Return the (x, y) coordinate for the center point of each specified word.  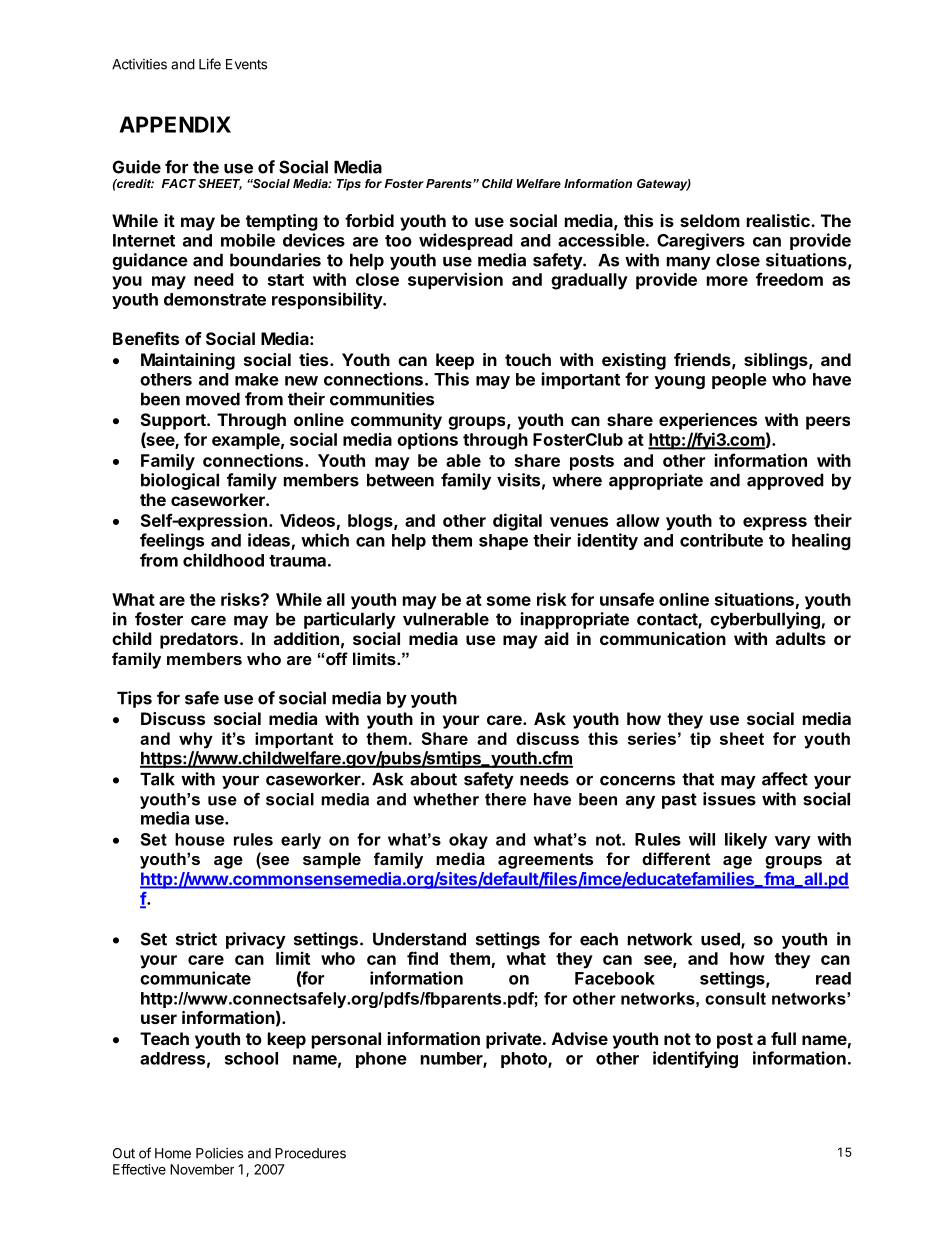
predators (199, 640)
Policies (219, 1153)
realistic (779, 220)
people (739, 381)
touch (528, 359)
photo (525, 1060)
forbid (369, 220)
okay (468, 841)
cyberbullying (765, 620)
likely (746, 840)
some (509, 601)
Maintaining (188, 361)
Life (210, 64)
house (200, 839)
